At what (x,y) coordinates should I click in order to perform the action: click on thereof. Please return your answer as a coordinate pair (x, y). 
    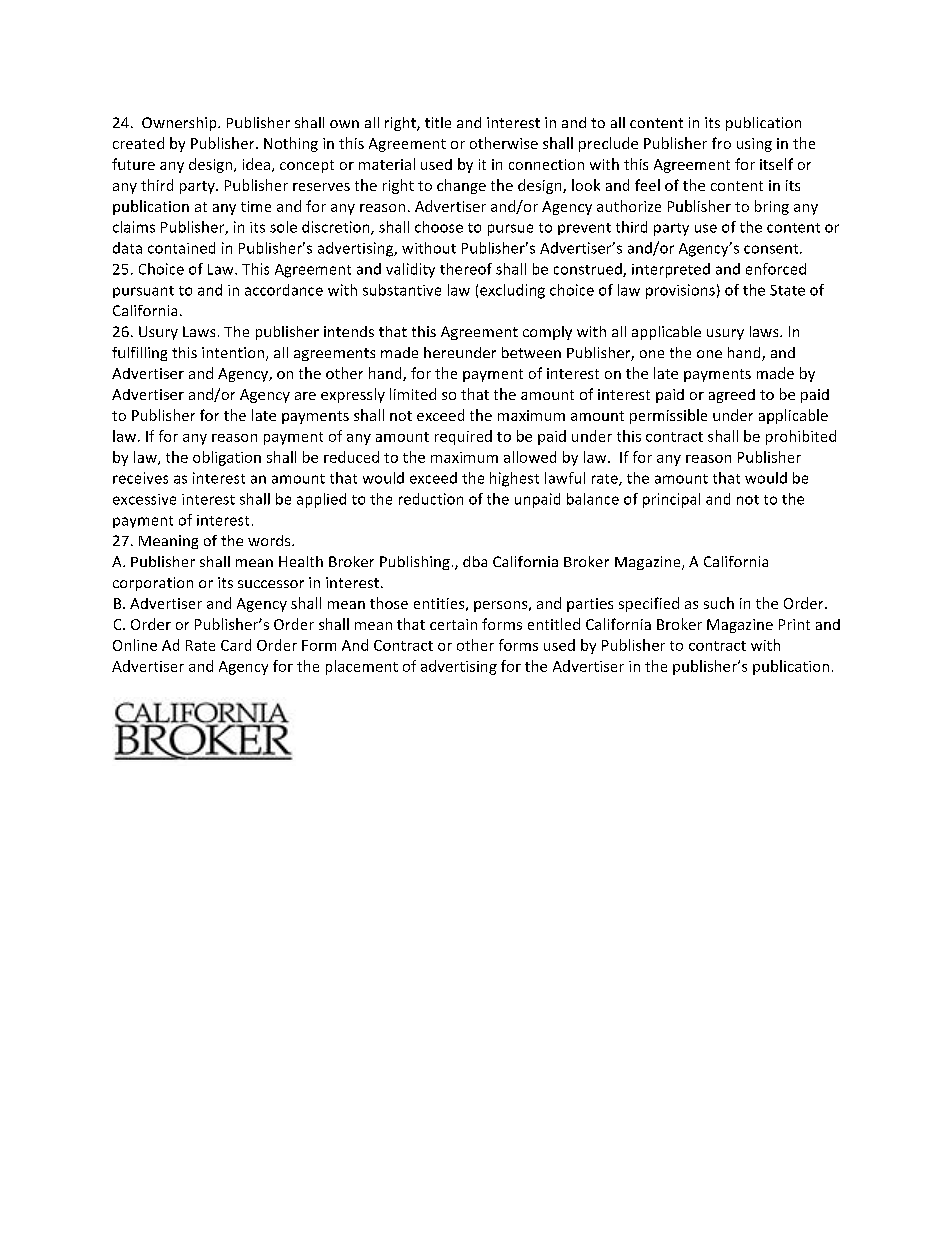
    Looking at the image, I should click on (466, 269).
